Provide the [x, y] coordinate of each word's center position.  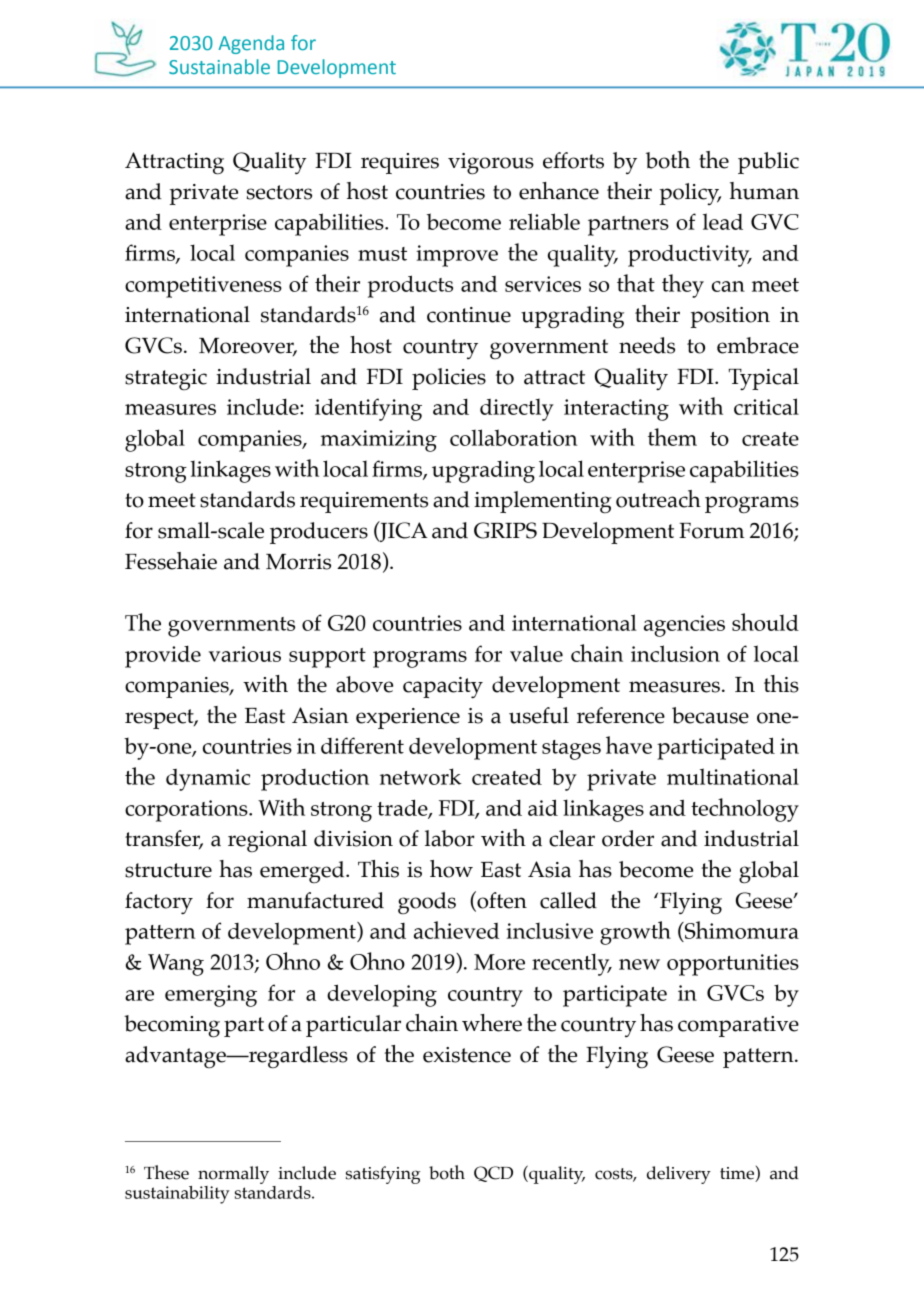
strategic [166, 379]
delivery [679, 1175]
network [421, 776]
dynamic [208, 780]
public [768, 163]
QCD [493, 1174]
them [672, 437]
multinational [733, 776]
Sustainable [219, 66]
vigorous [491, 164]
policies [449, 379]
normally [233, 1175]
